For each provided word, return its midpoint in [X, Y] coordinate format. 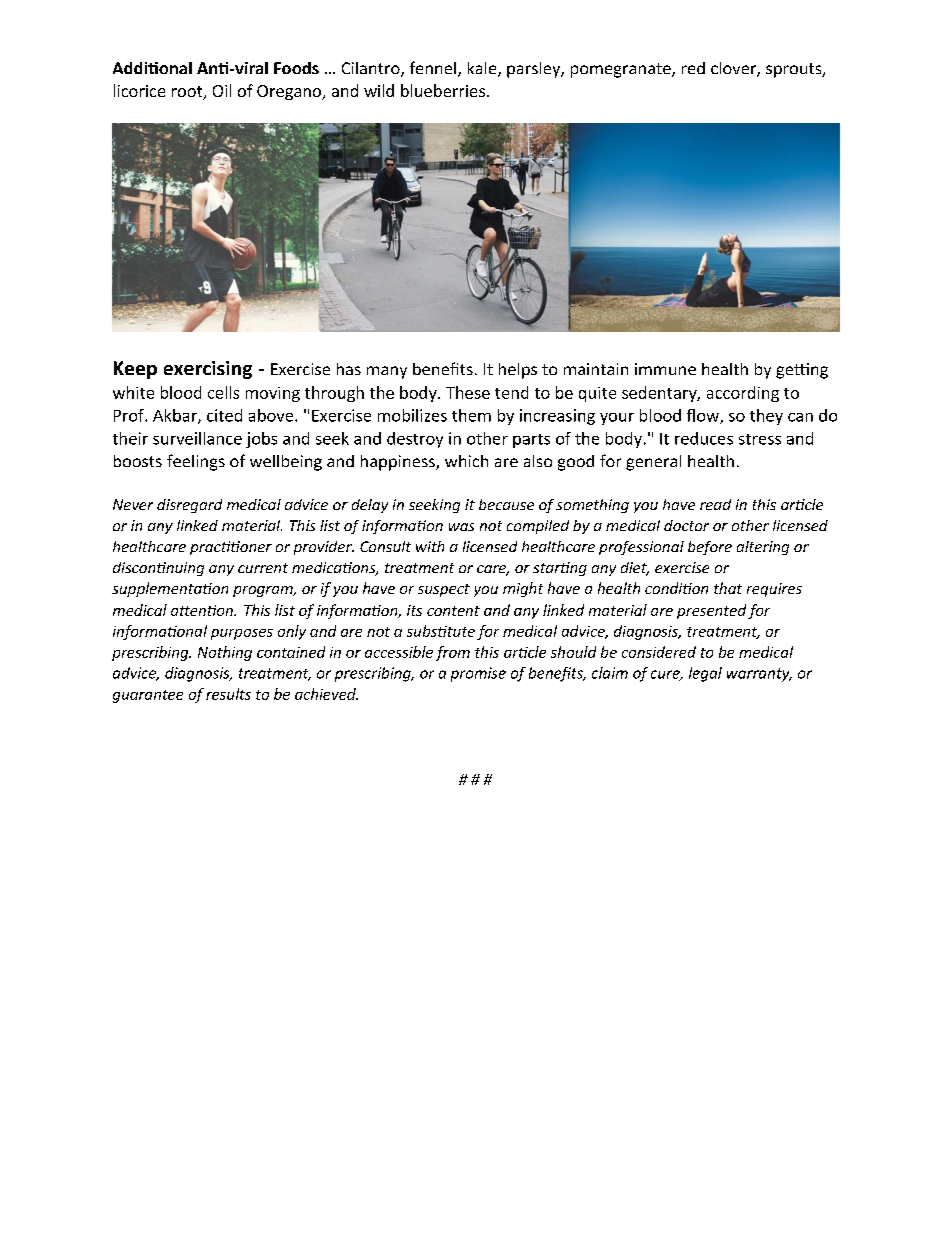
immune [665, 369]
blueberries [443, 90]
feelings [196, 462]
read [715, 504]
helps [518, 371]
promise [478, 674]
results [228, 694]
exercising [208, 370]
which [466, 461]
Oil [222, 90]
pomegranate [622, 70]
